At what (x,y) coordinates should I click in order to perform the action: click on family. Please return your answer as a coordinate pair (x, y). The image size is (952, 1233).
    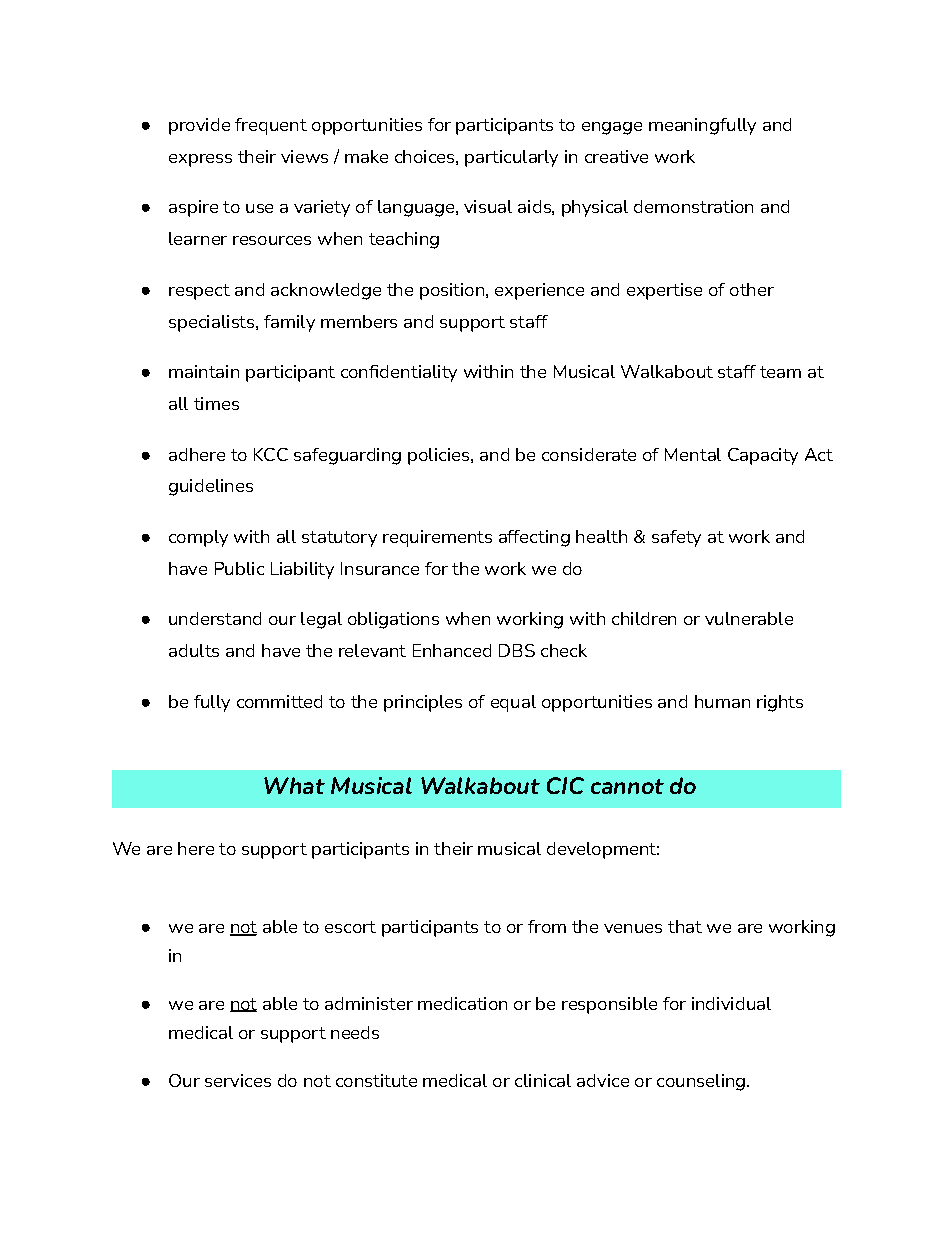
    Looking at the image, I should click on (289, 323).
